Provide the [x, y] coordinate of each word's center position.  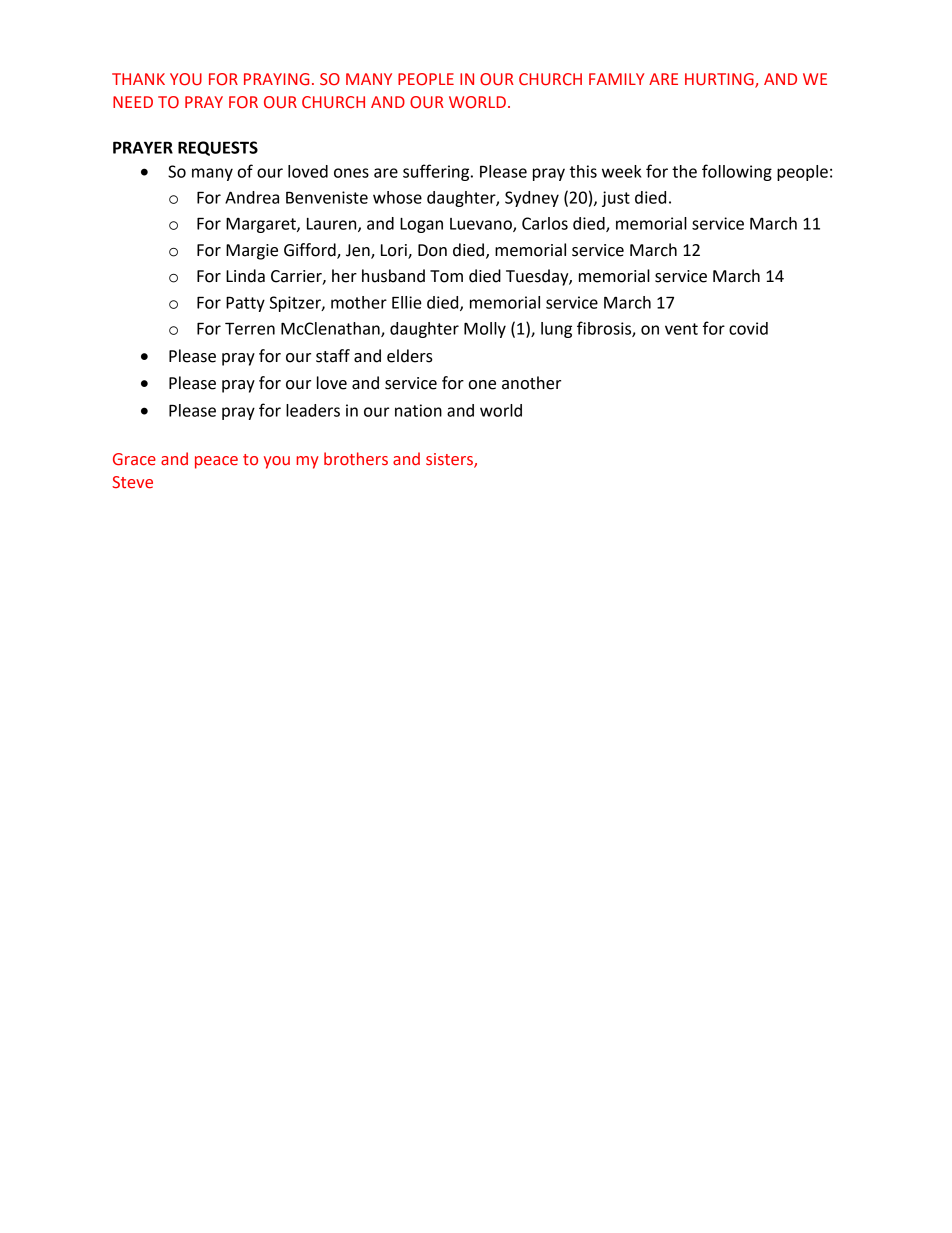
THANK [138, 79]
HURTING [720, 80]
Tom [446, 276]
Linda [245, 276]
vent [681, 329]
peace [216, 462]
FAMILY [616, 79]
